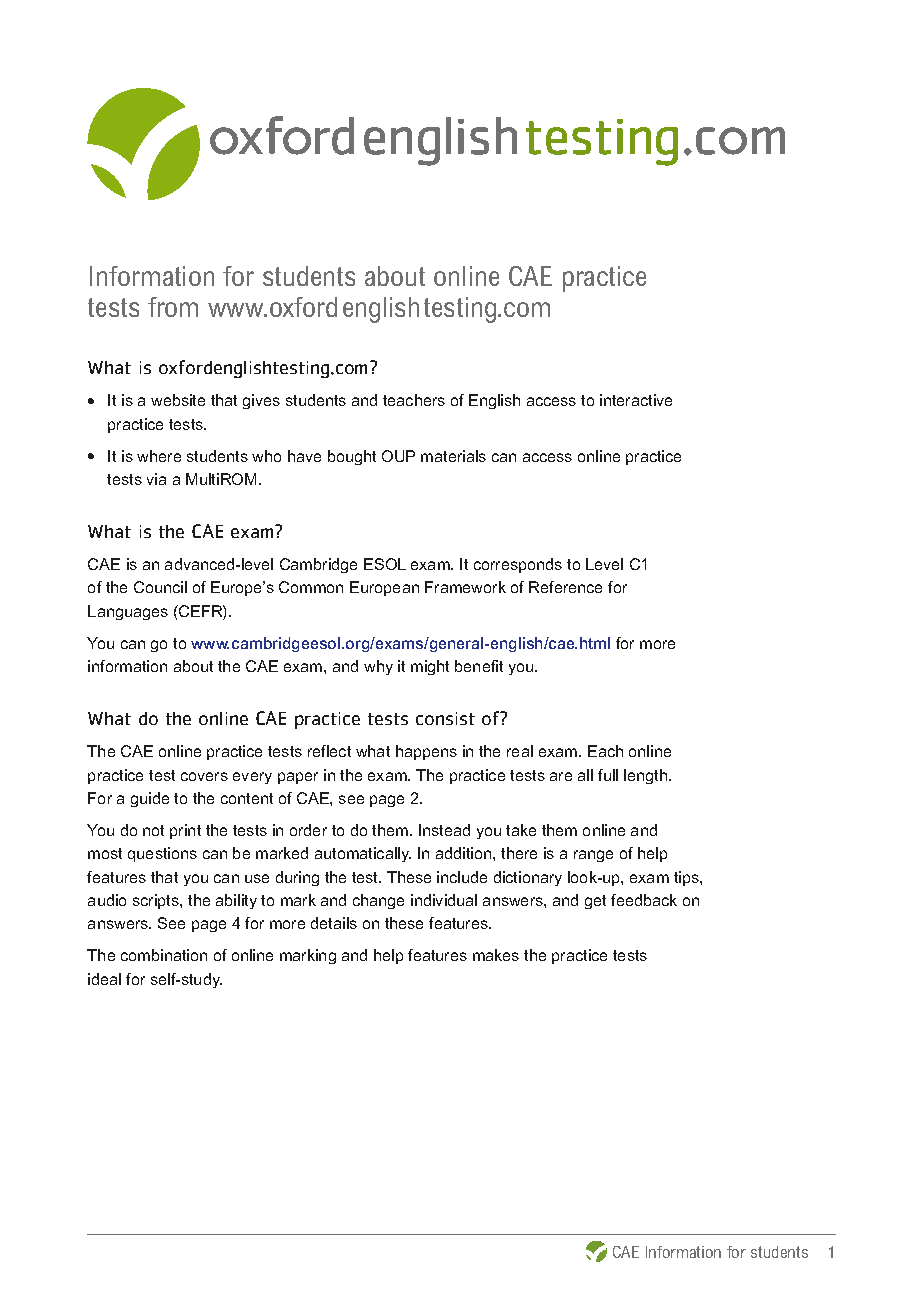  I want to click on gives, so click(261, 401).
